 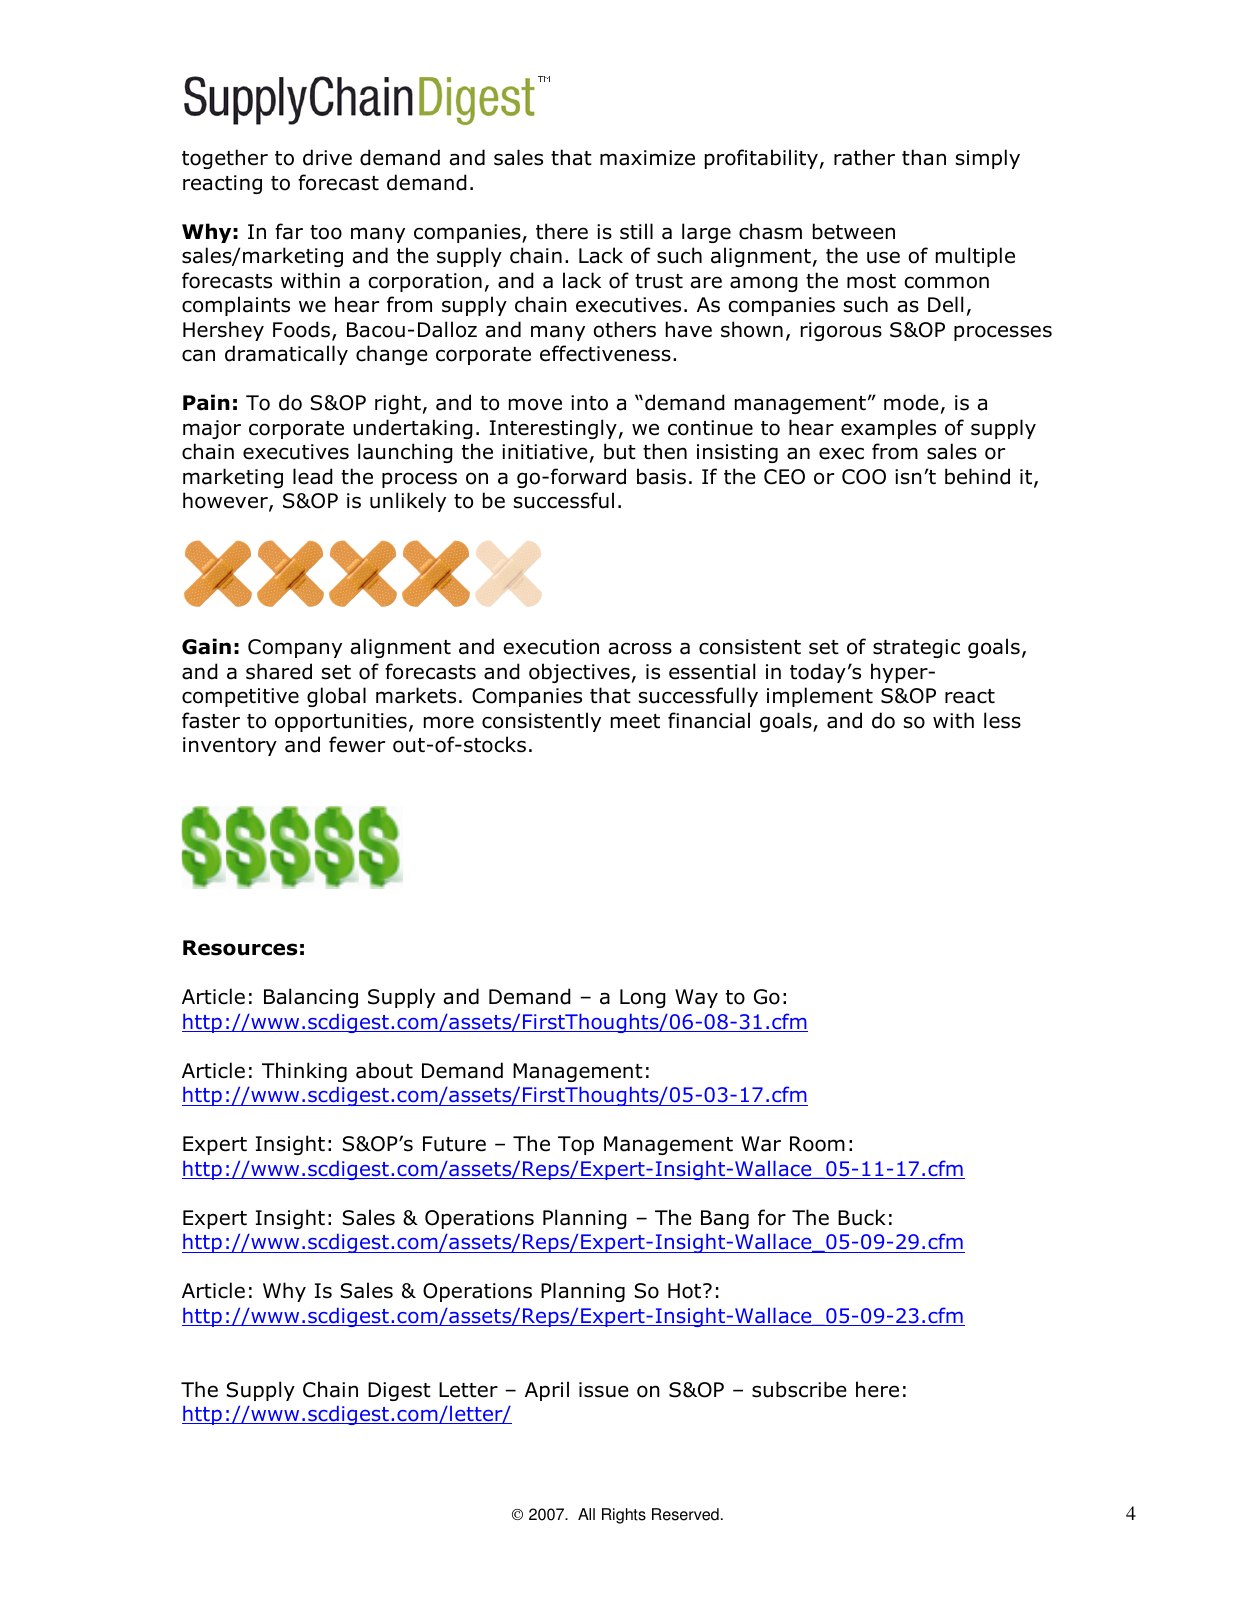 I want to click on far, so click(x=289, y=231).
